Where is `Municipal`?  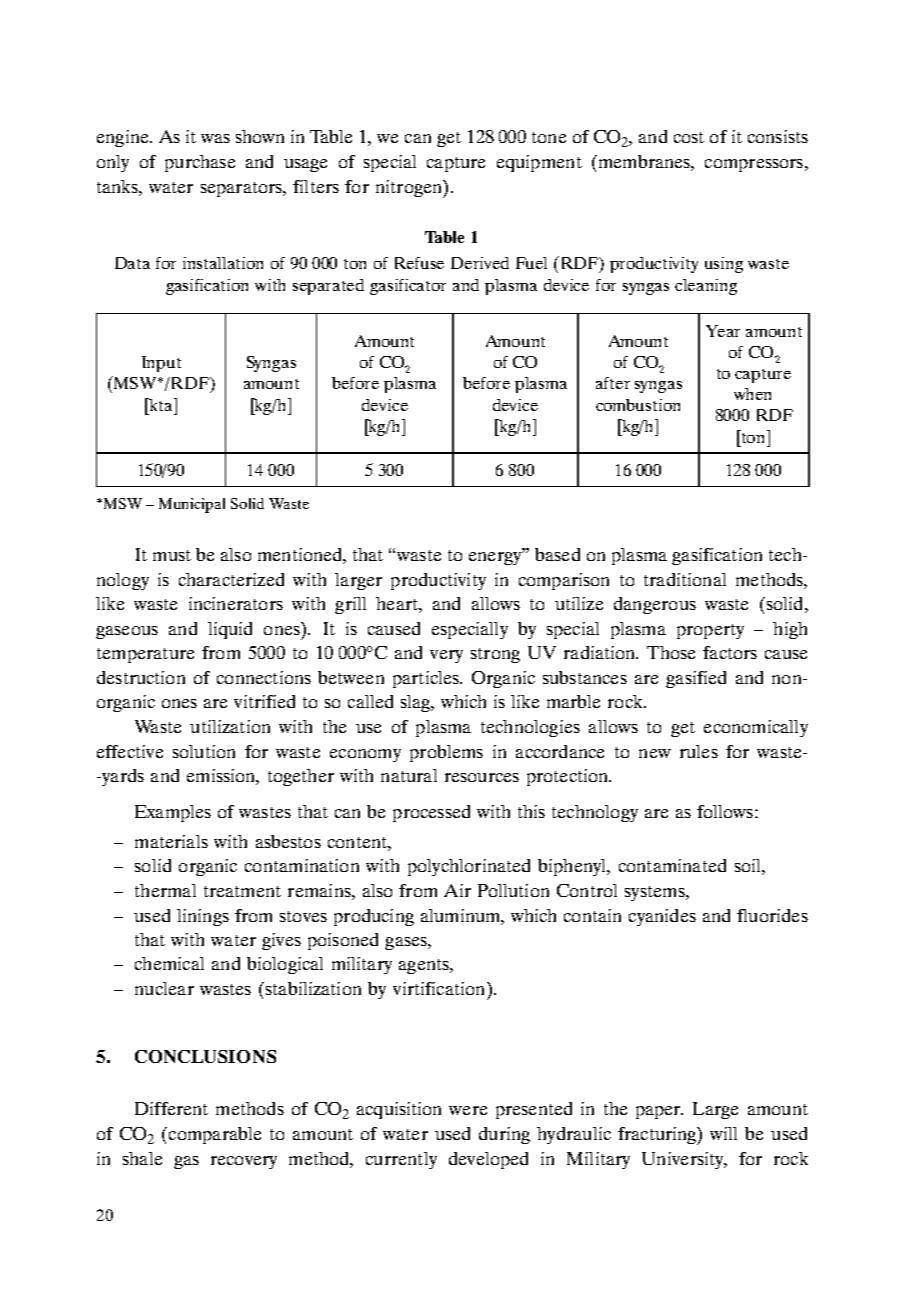
Municipal is located at coordinates (192, 505).
